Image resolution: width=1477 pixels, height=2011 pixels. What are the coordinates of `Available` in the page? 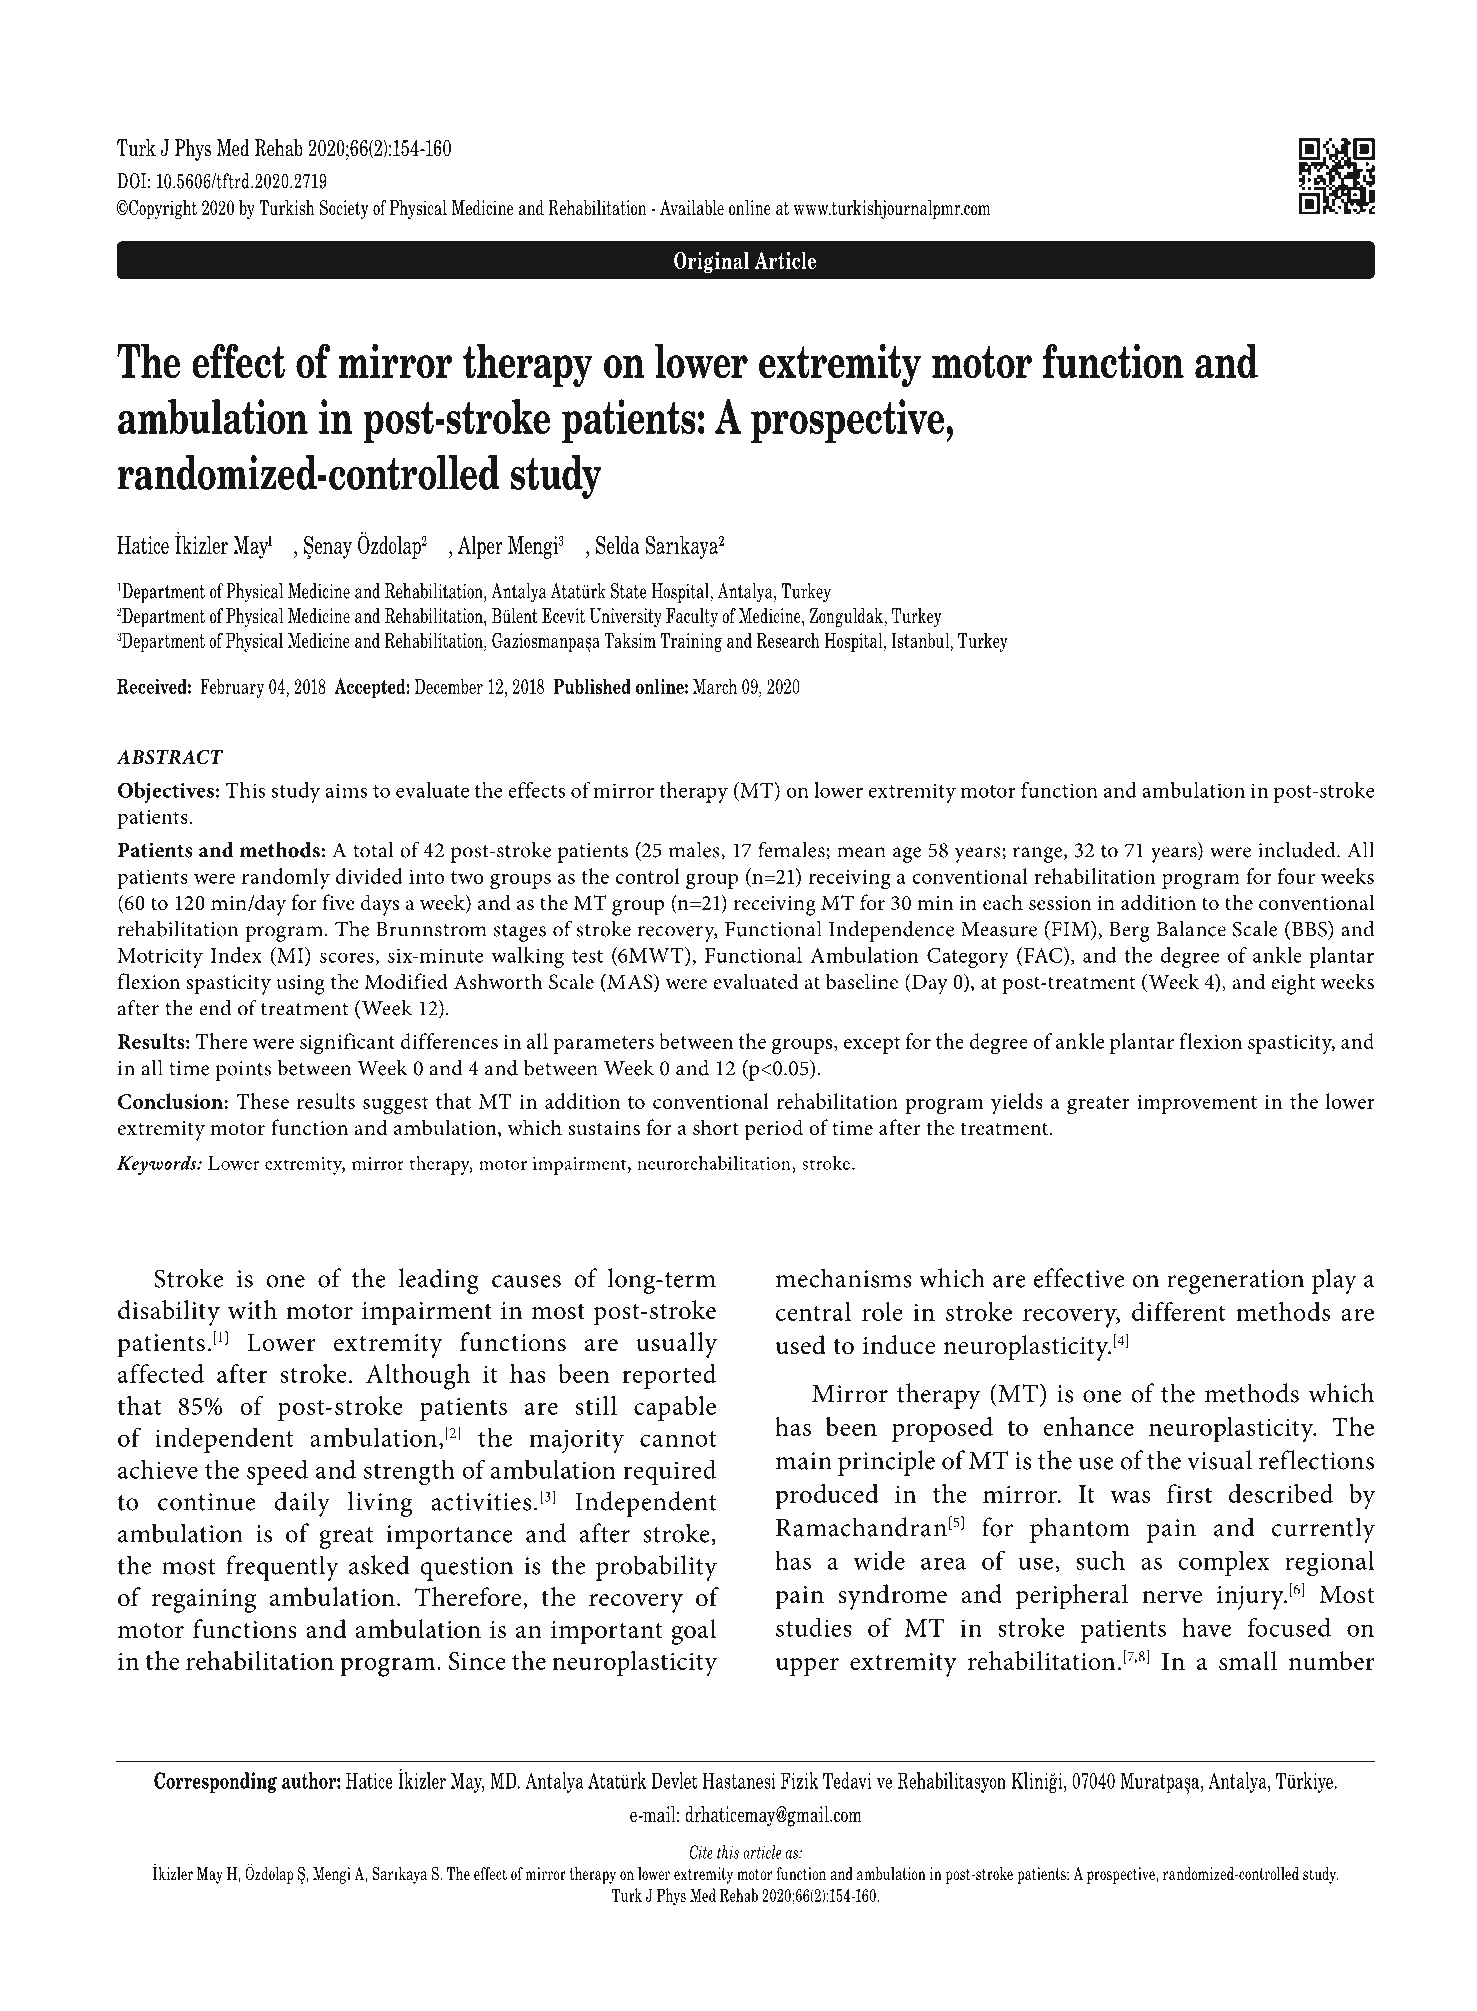 It's located at (692, 208).
